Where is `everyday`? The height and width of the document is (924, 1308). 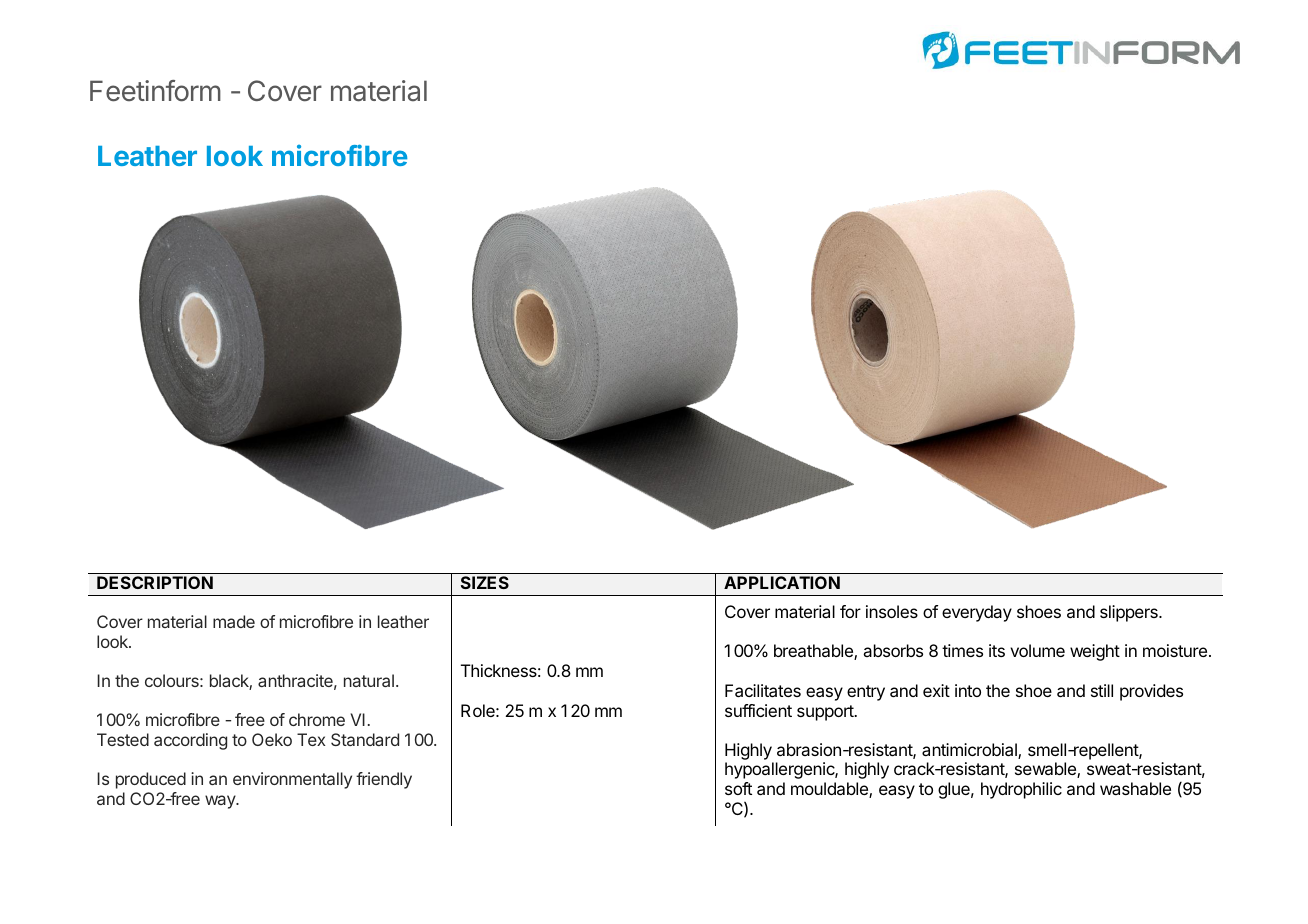 everyday is located at coordinates (977, 613).
